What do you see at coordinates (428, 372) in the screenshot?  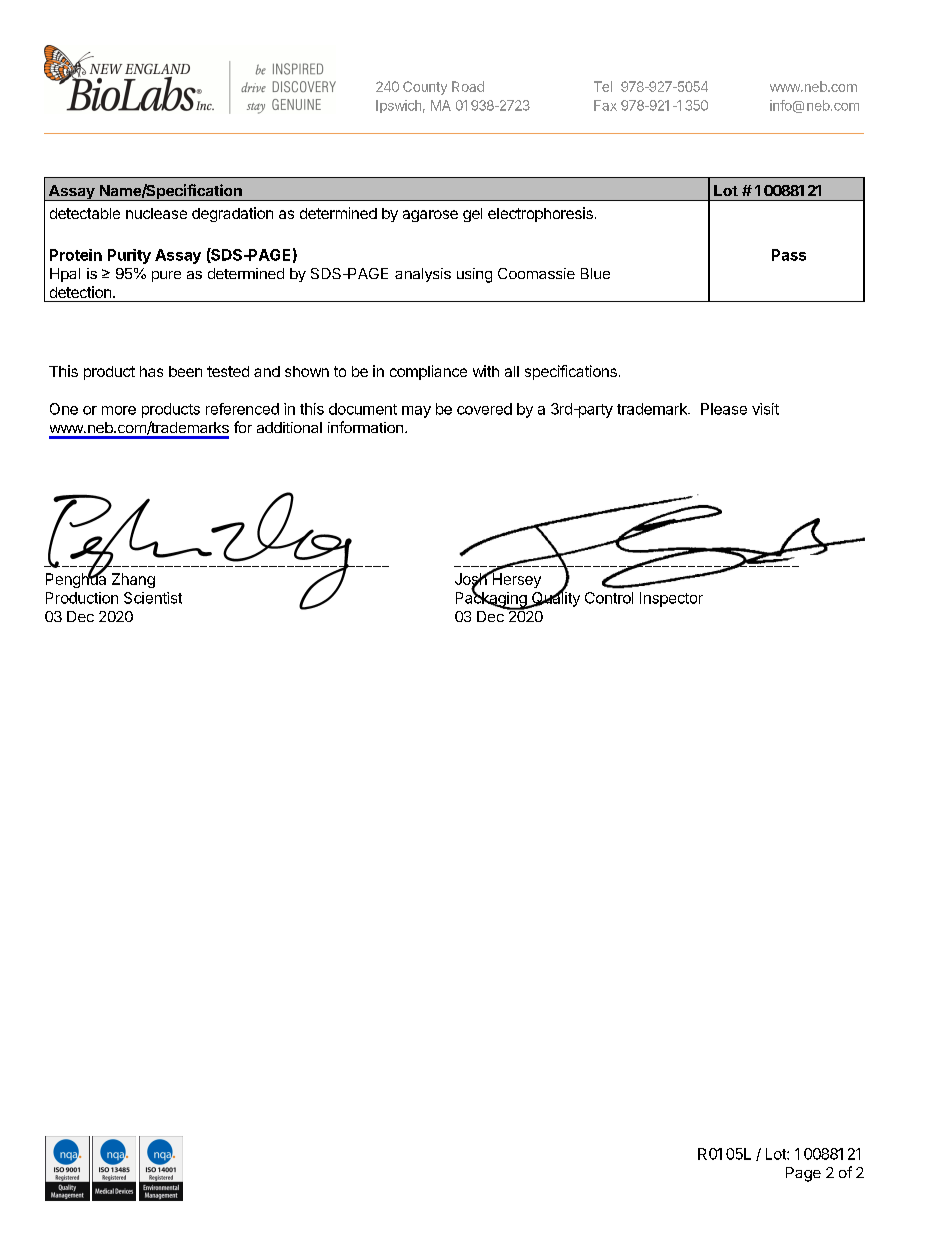 I see `compliance` at bounding box center [428, 372].
